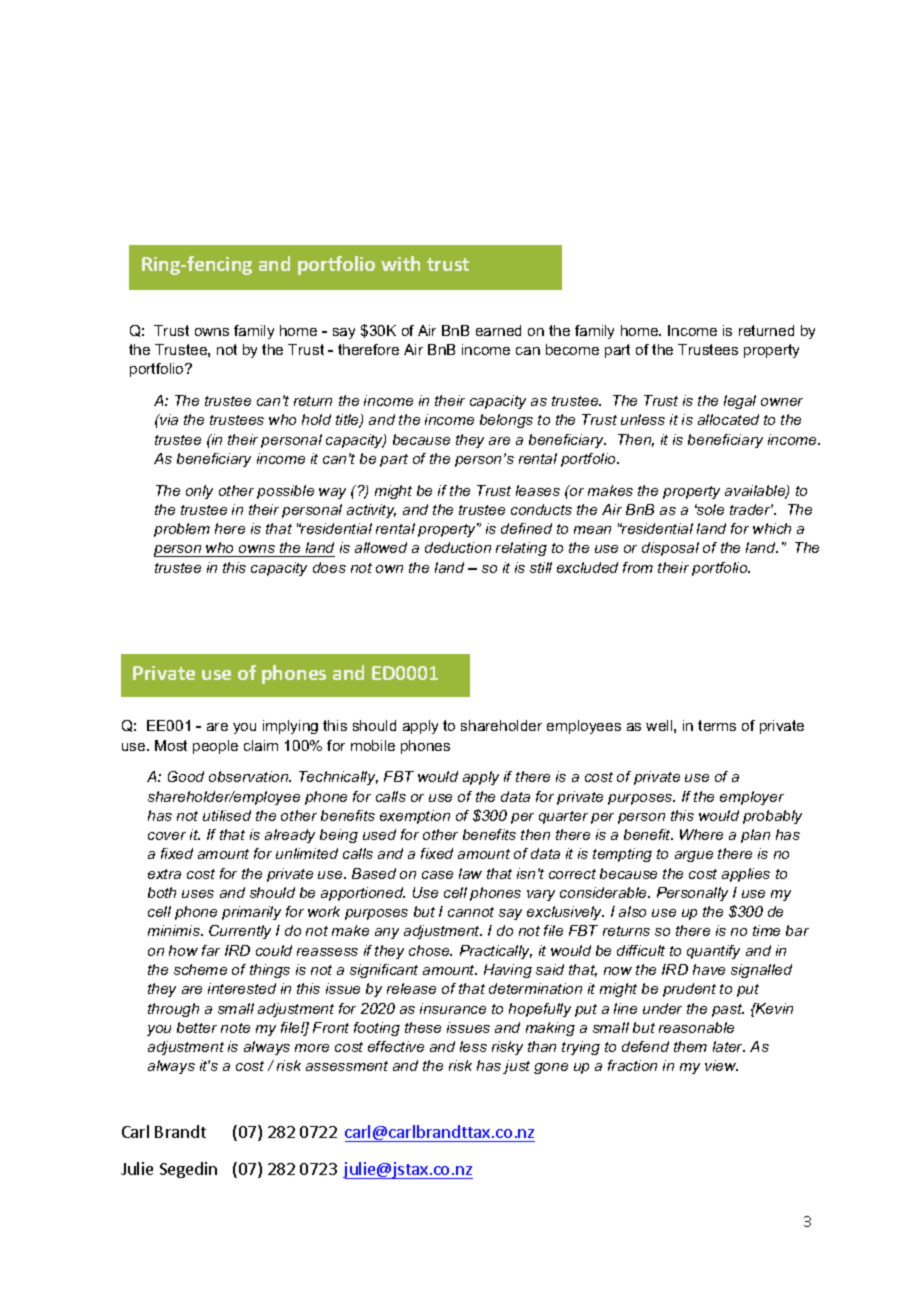 Image resolution: width=924 pixels, height=1308 pixels. Describe the element at coordinates (572, 349) in the screenshot. I see `become` at that location.
